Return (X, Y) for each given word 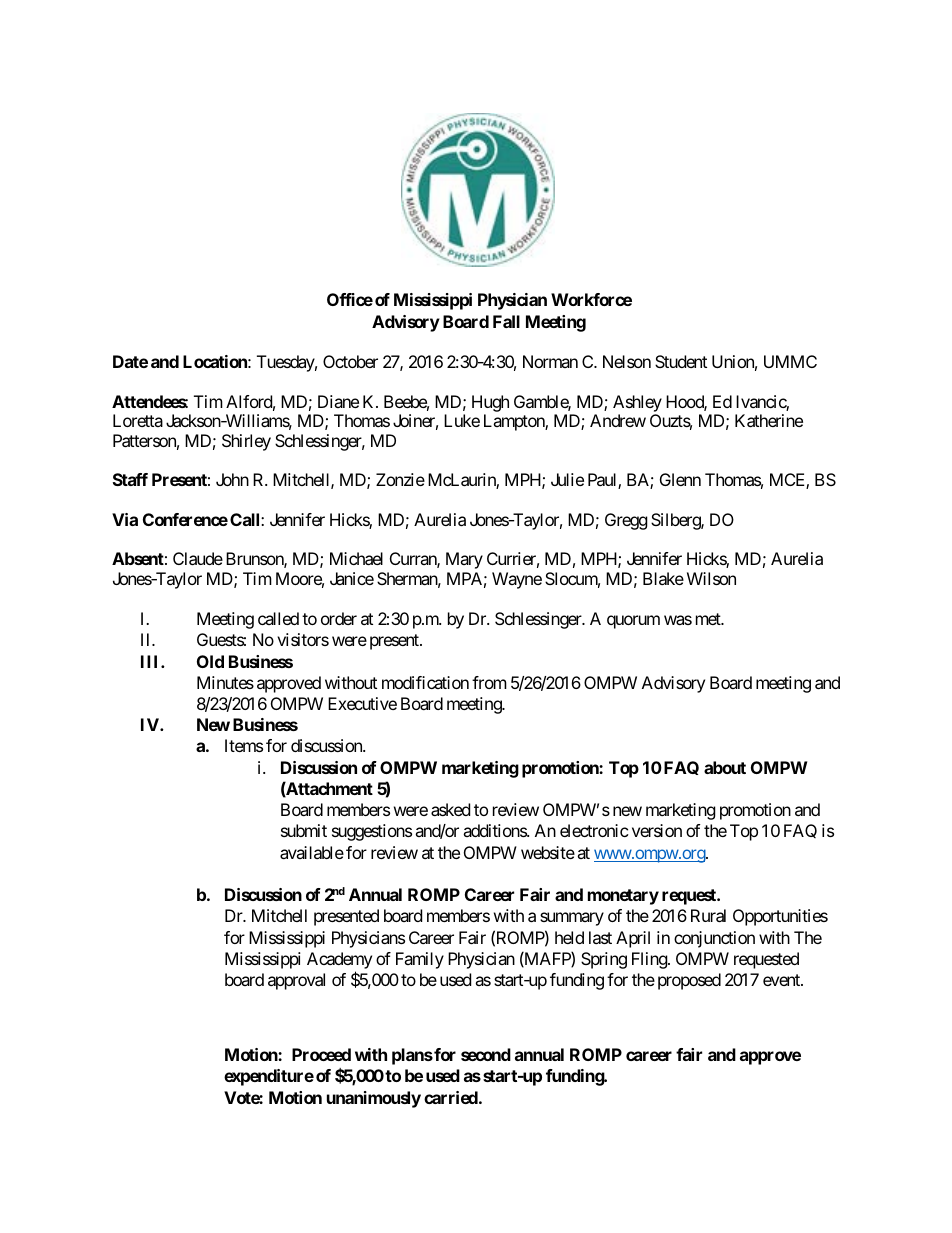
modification (425, 682)
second (486, 1054)
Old (210, 661)
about (725, 767)
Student (681, 361)
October (350, 361)
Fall (506, 321)
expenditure (269, 1077)
